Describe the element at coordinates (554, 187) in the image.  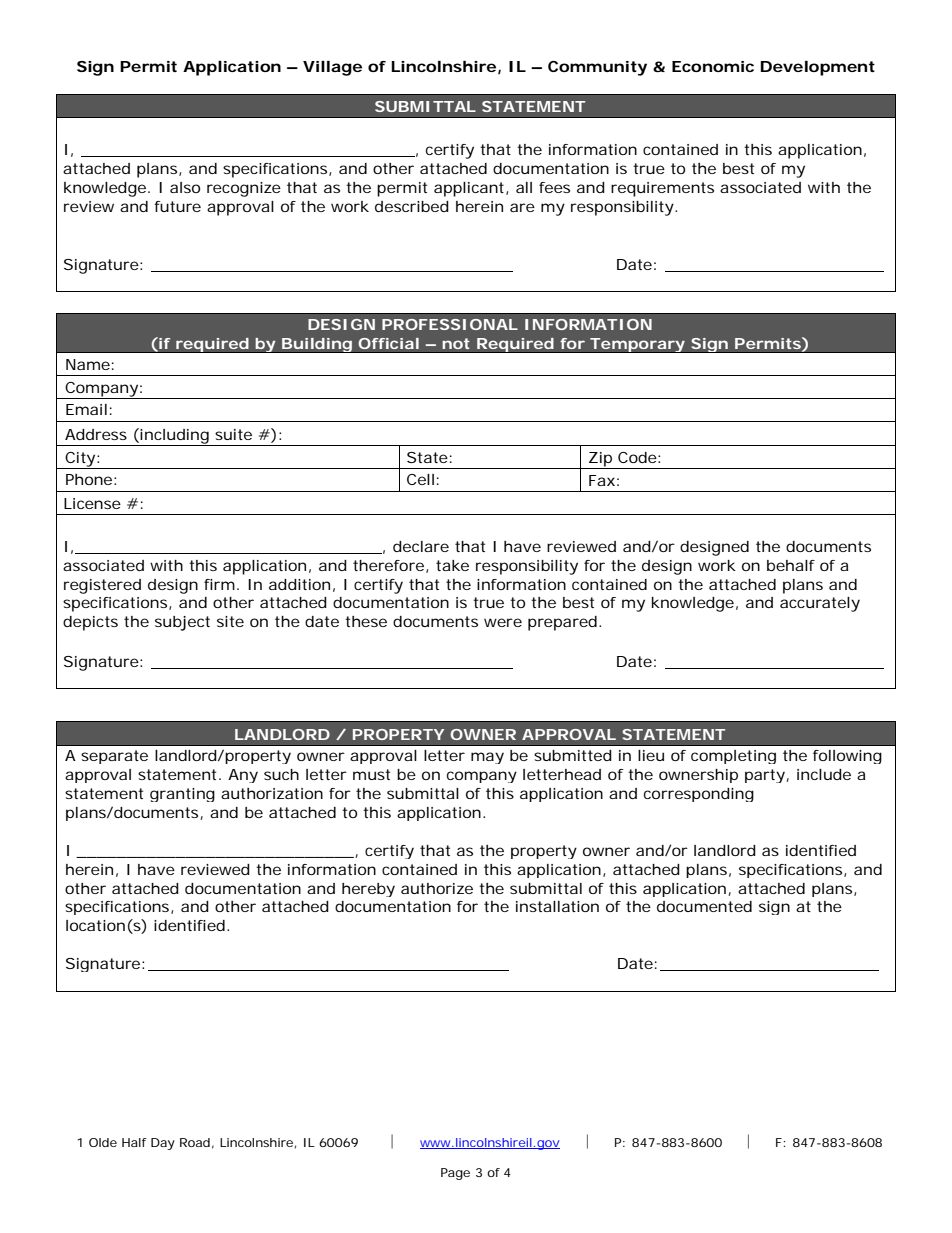
I see `fees` at that location.
